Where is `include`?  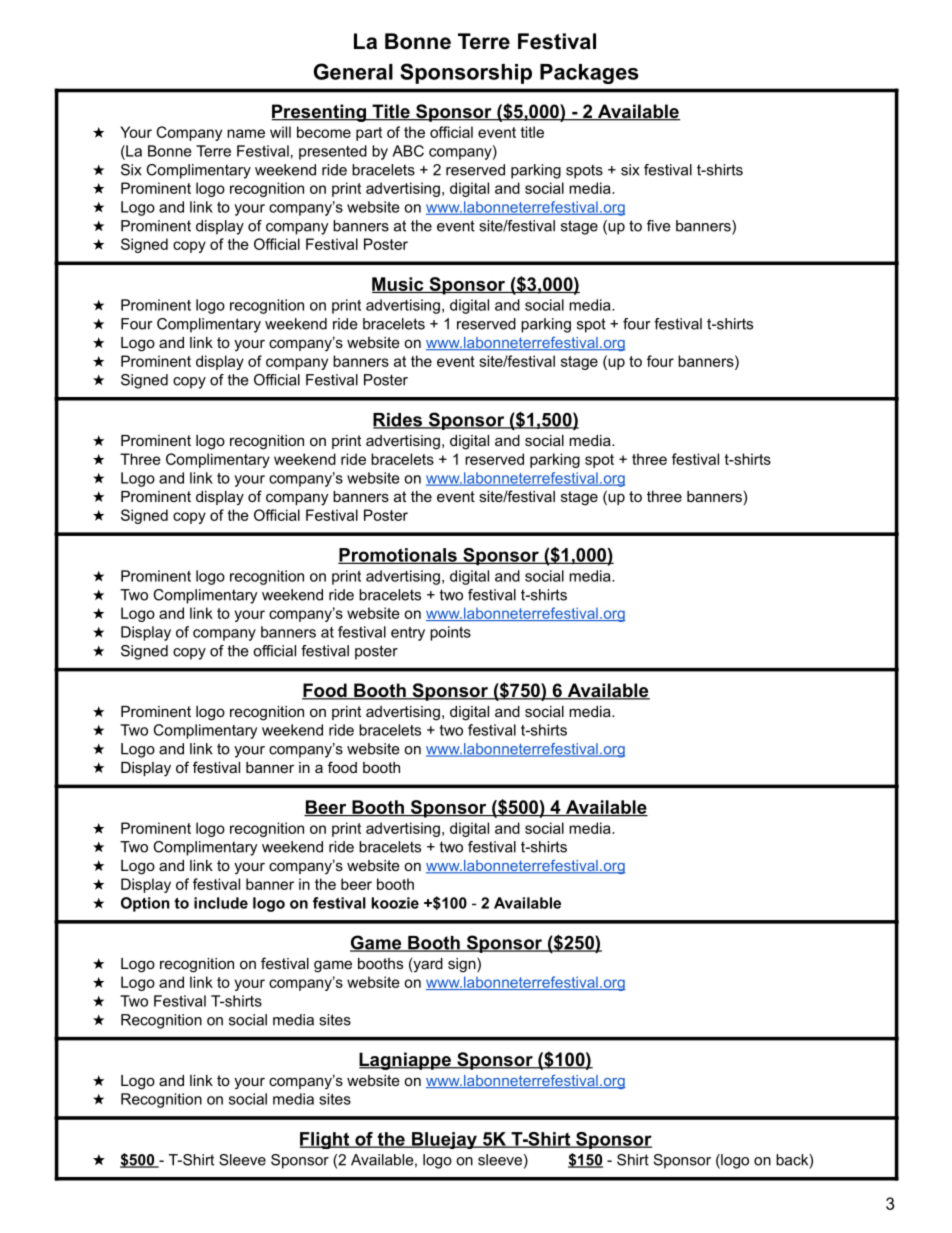
include is located at coordinates (221, 903).
